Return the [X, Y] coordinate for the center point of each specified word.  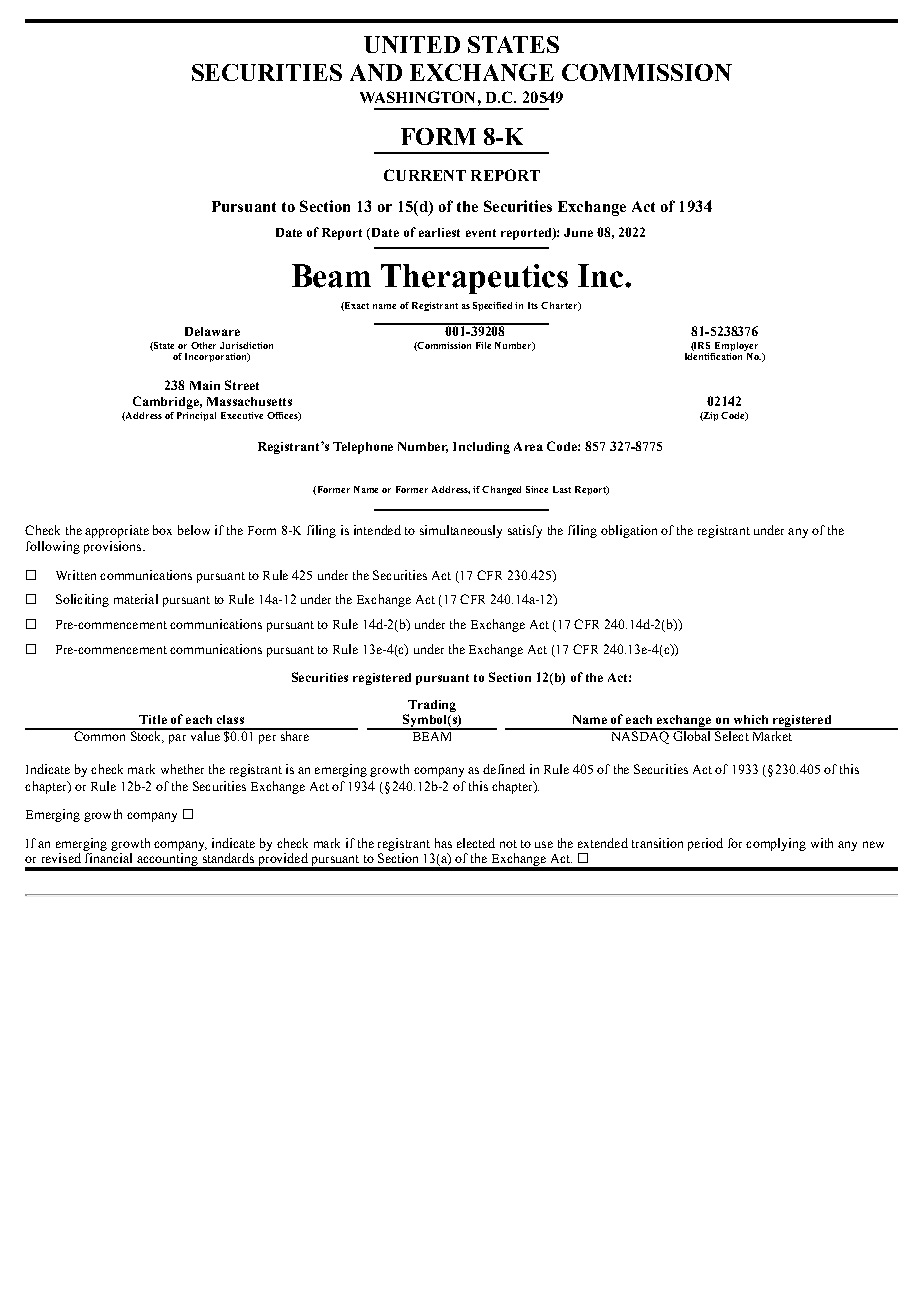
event [481, 233]
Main [205, 385]
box [162, 530]
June [578, 232]
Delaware [212, 331]
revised [61, 858]
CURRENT [425, 175]
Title [153, 719]
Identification [715, 355]
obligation [629, 531]
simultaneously [461, 531]
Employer [736, 346]
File [483, 345]
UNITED [412, 44]
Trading [432, 707]
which [751, 719]
